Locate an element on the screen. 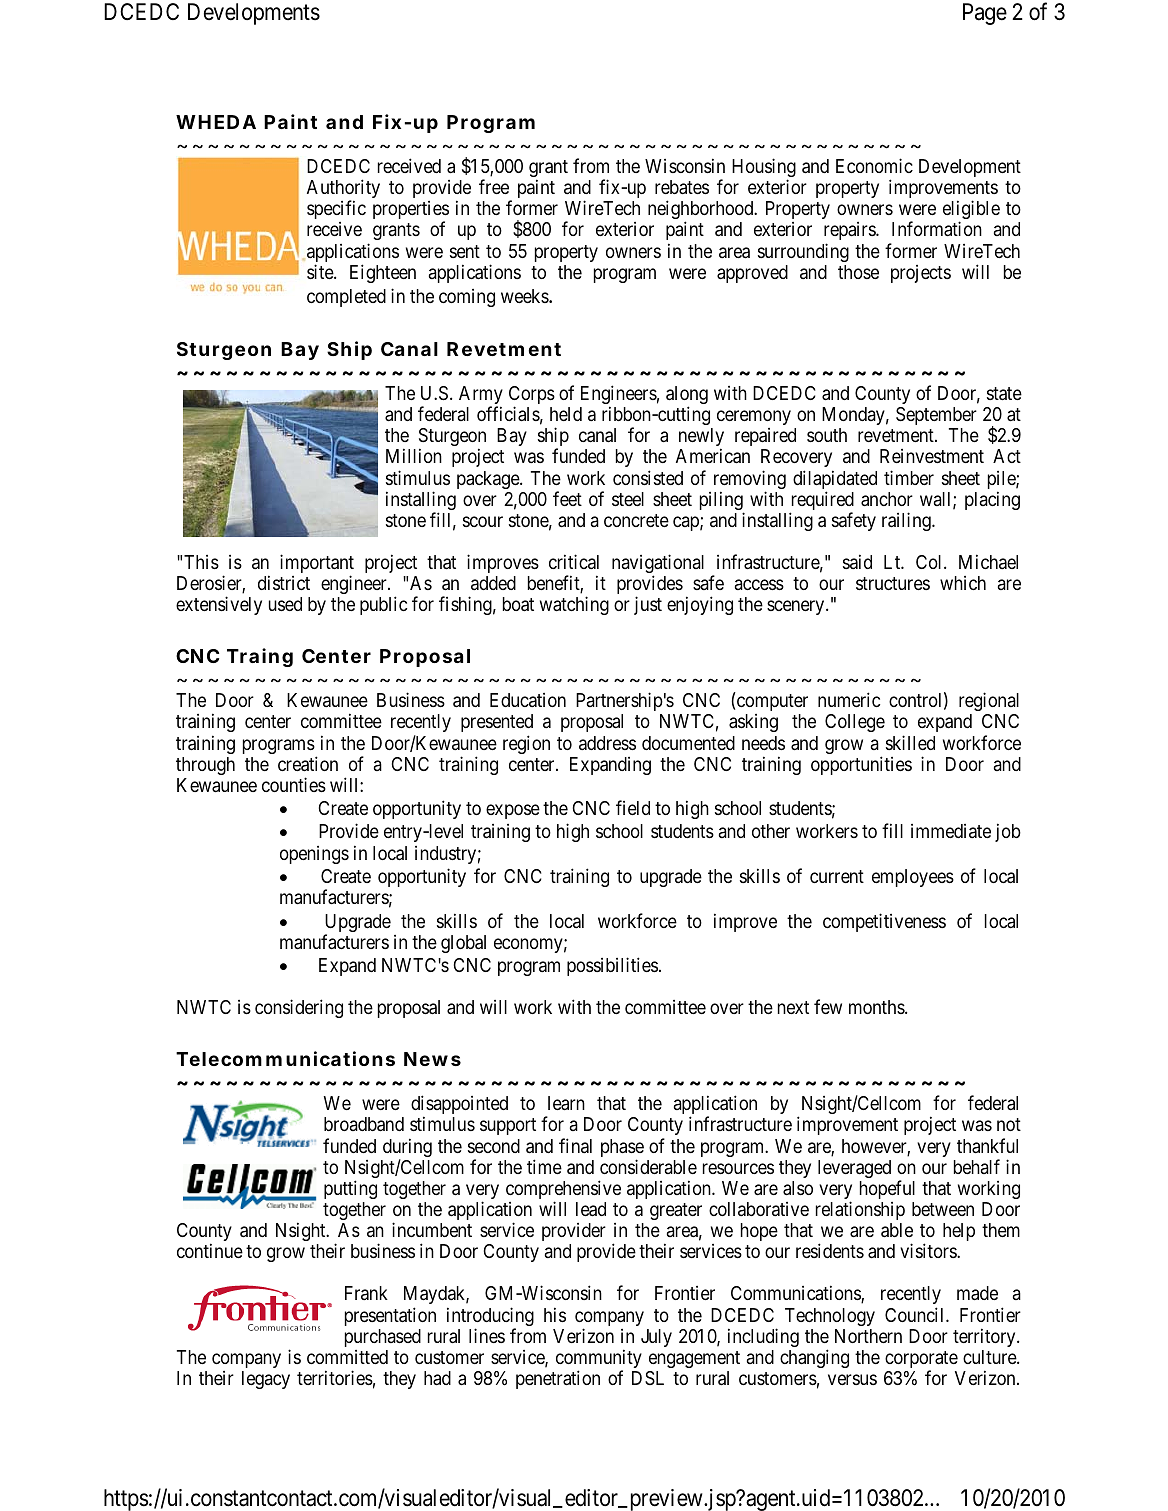  timber is located at coordinates (909, 477).
